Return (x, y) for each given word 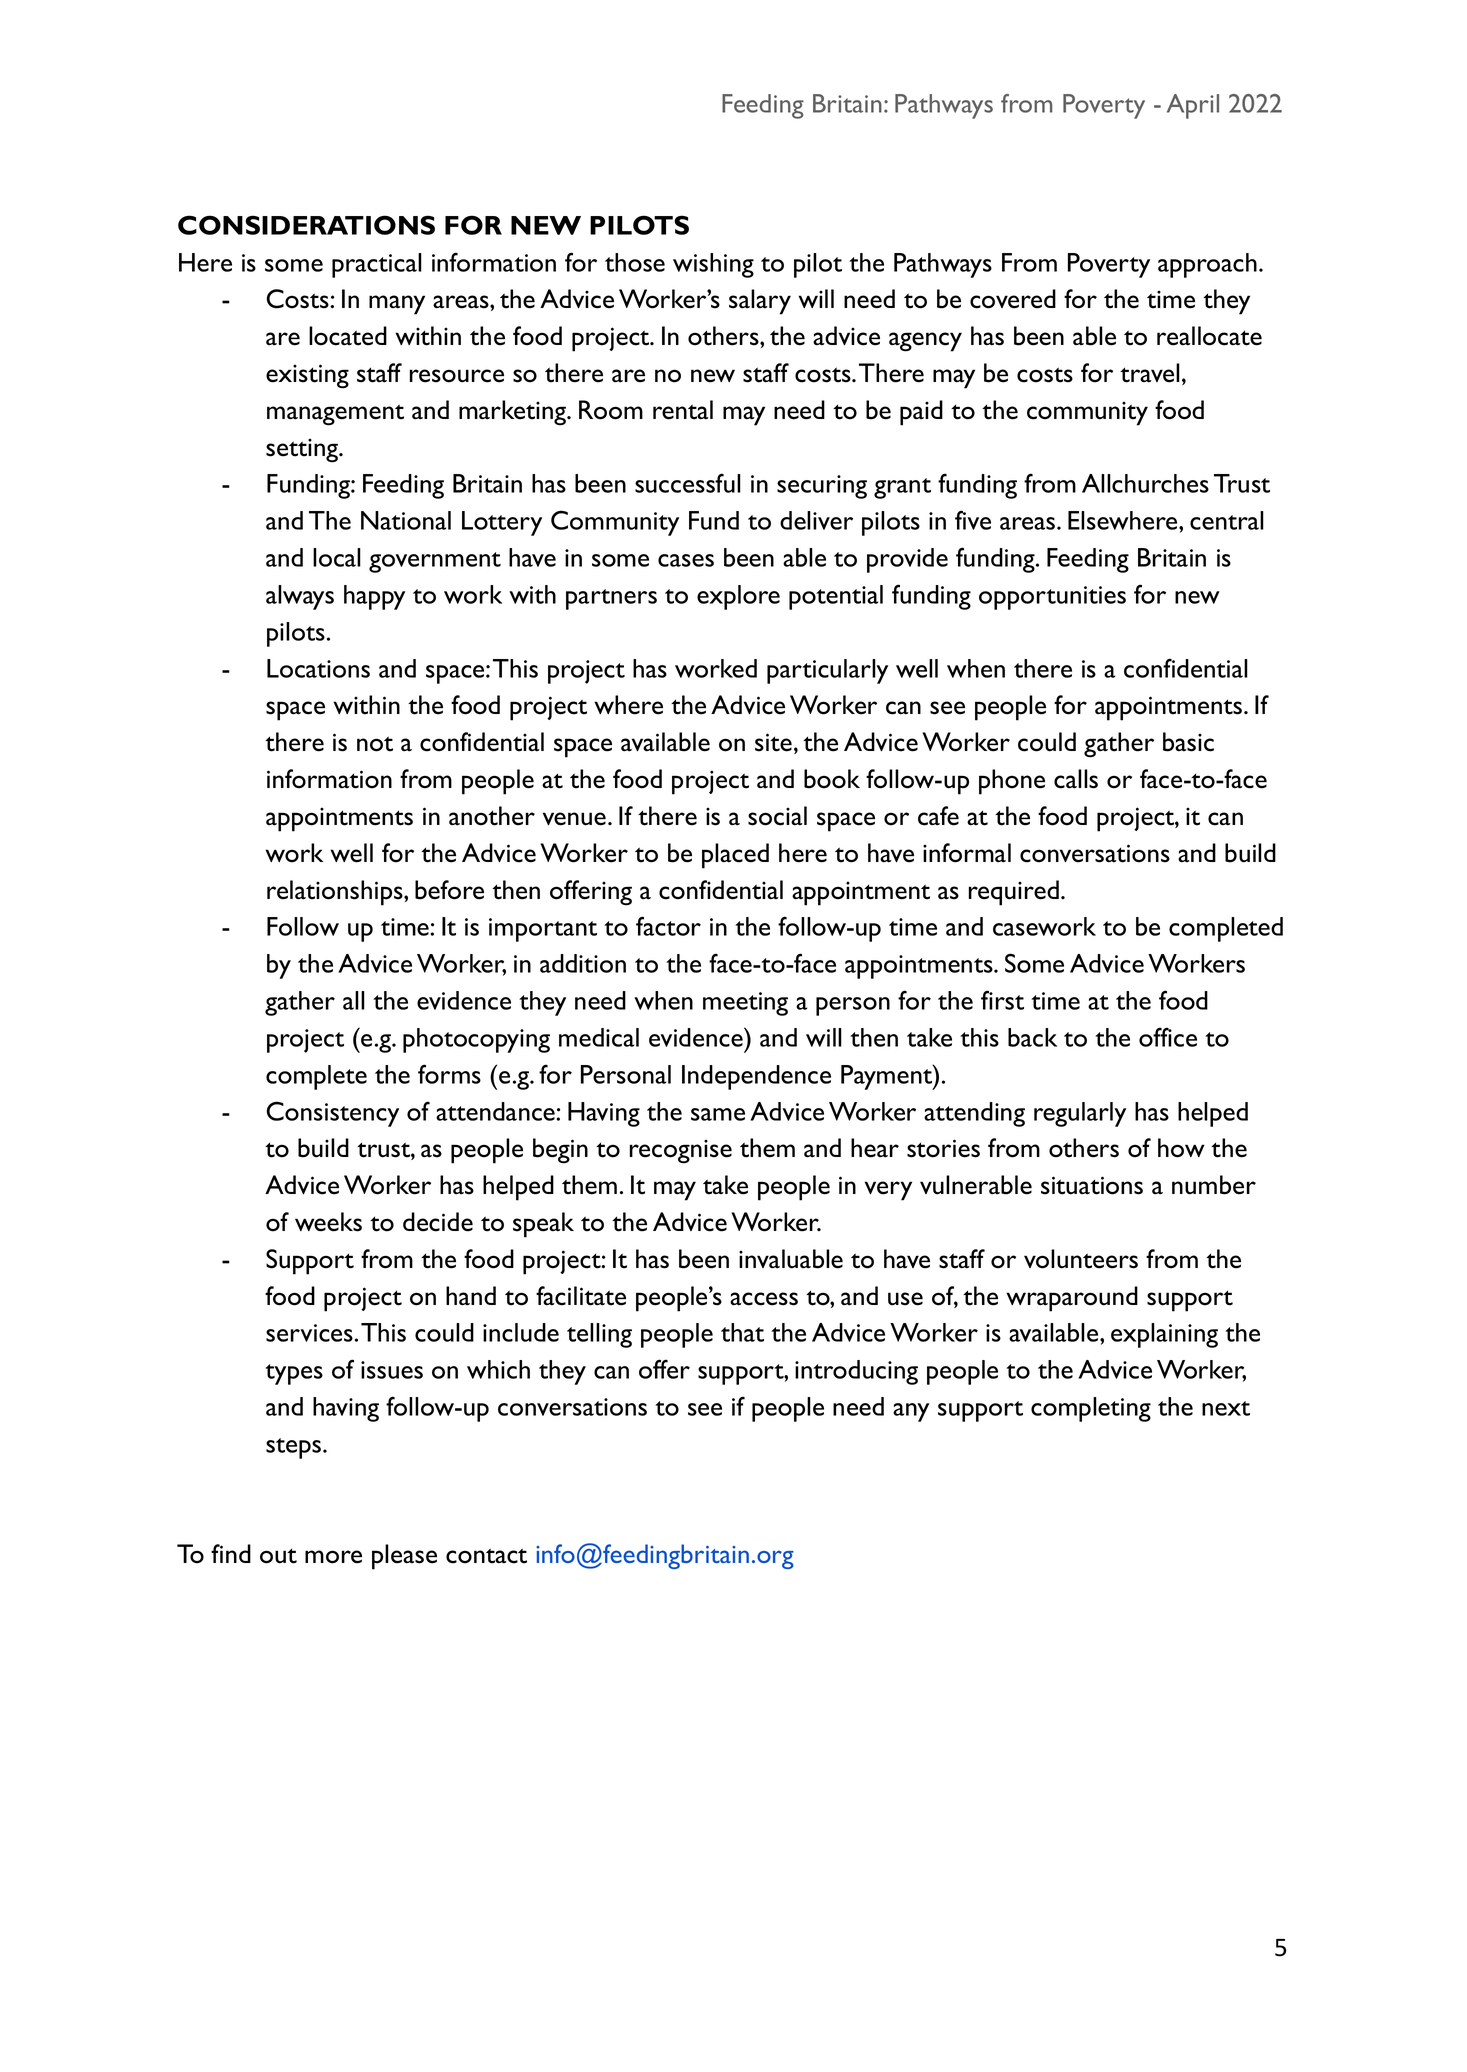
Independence (756, 1077)
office (1168, 1037)
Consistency (332, 1114)
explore (738, 597)
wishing (713, 265)
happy (374, 597)
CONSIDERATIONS (306, 225)
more (333, 1557)
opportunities (1052, 598)
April (1193, 106)
